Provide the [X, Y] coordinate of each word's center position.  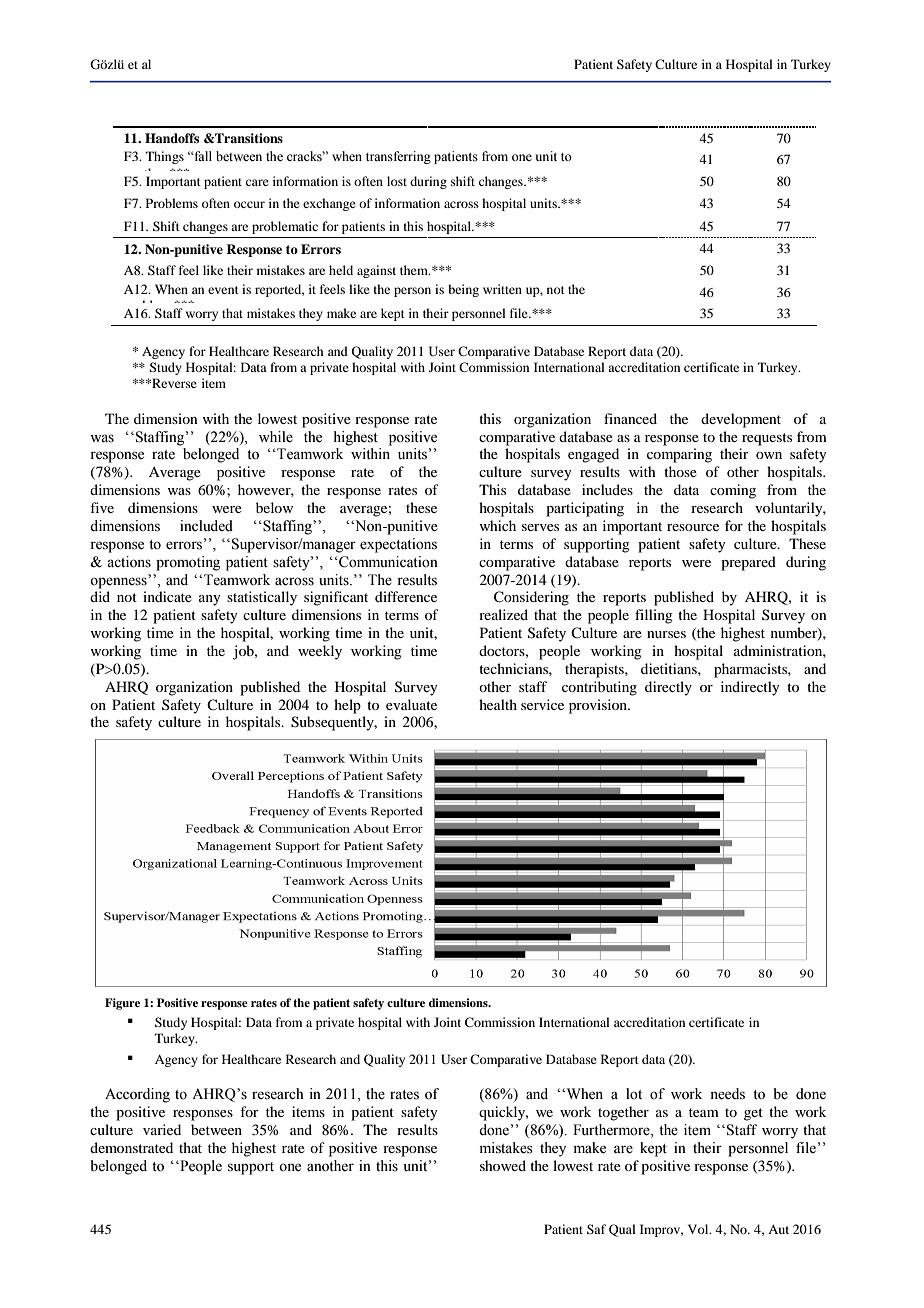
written [502, 289]
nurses [666, 634]
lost [397, 181]
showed [503, 1165]
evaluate [411, 704]
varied [162, 1129]
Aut [778, 1229]
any [209, 600]
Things [165, 157]
